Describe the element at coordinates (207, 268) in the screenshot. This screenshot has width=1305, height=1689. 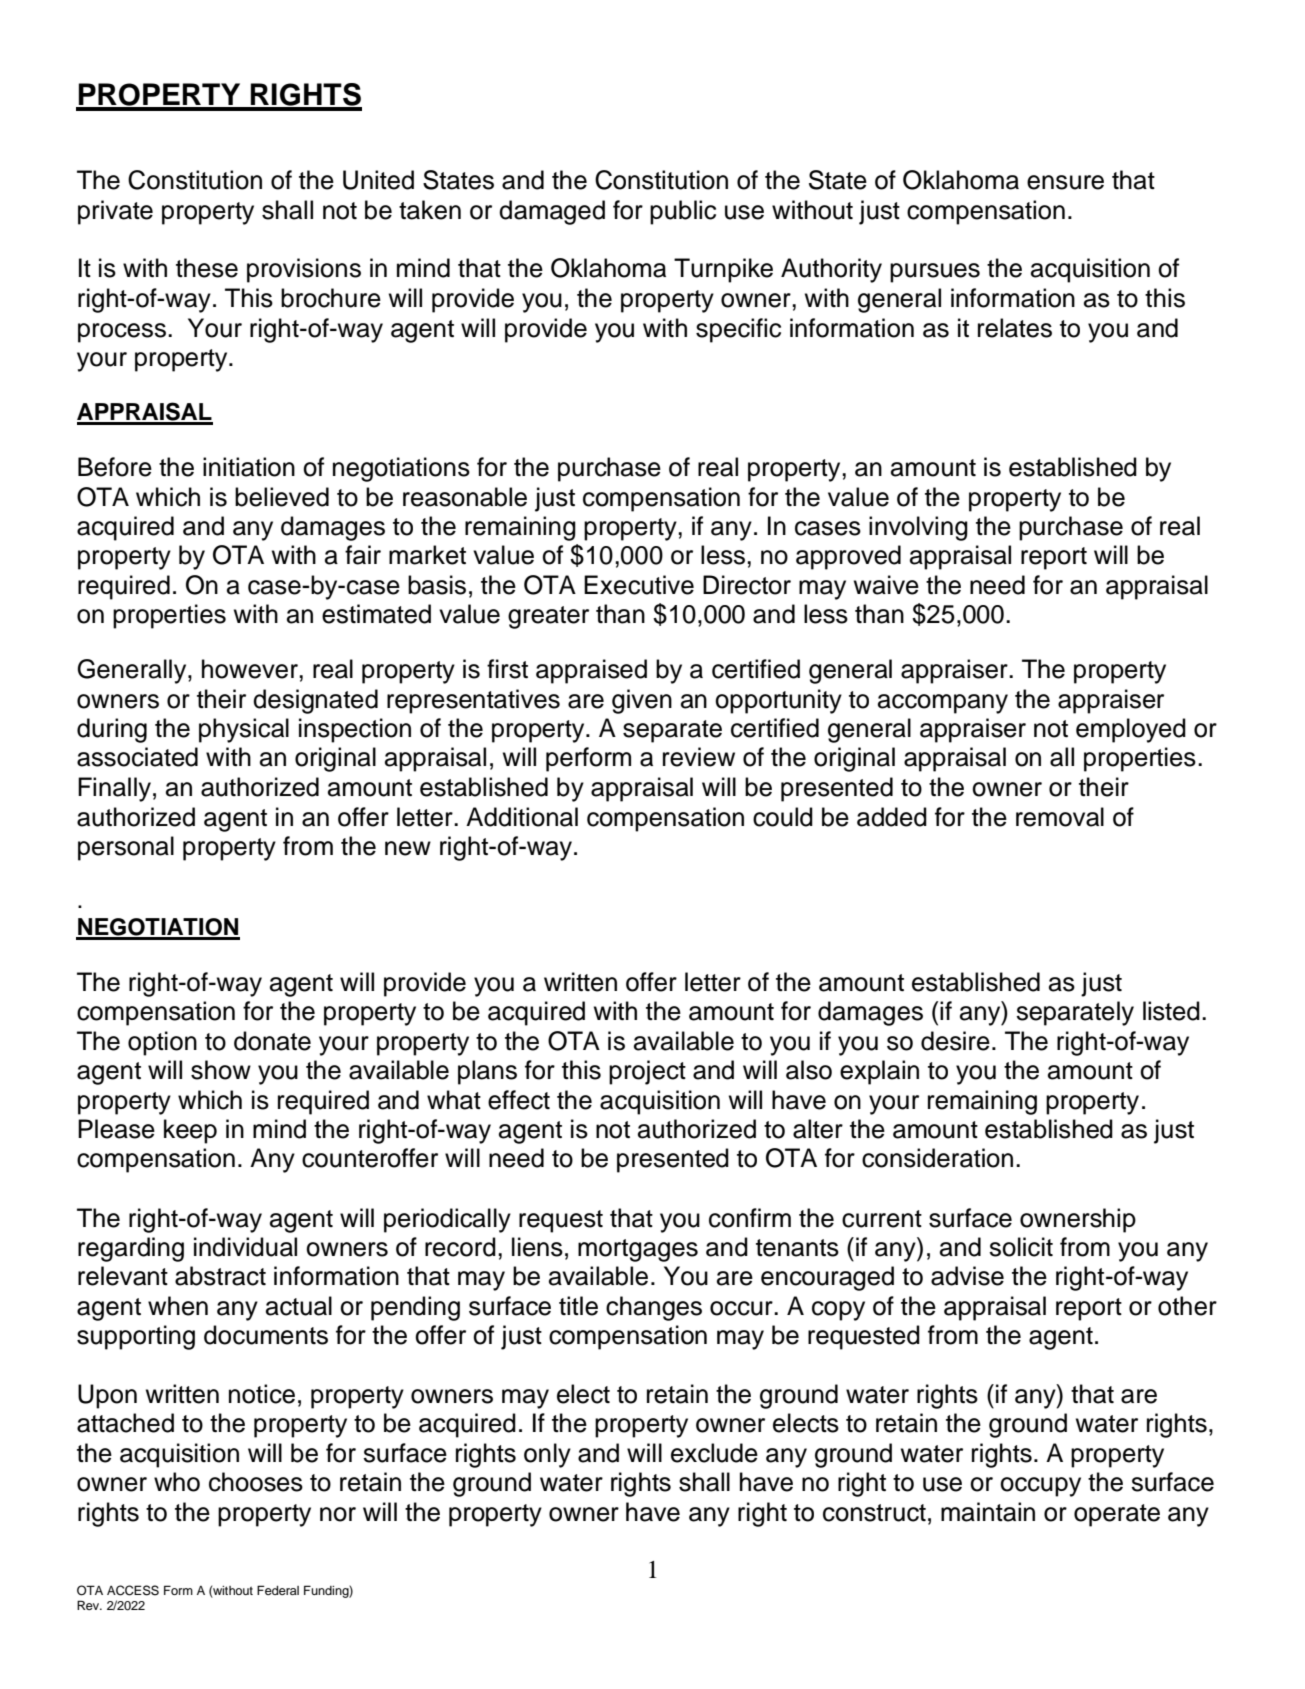
I see `these` at that location.
